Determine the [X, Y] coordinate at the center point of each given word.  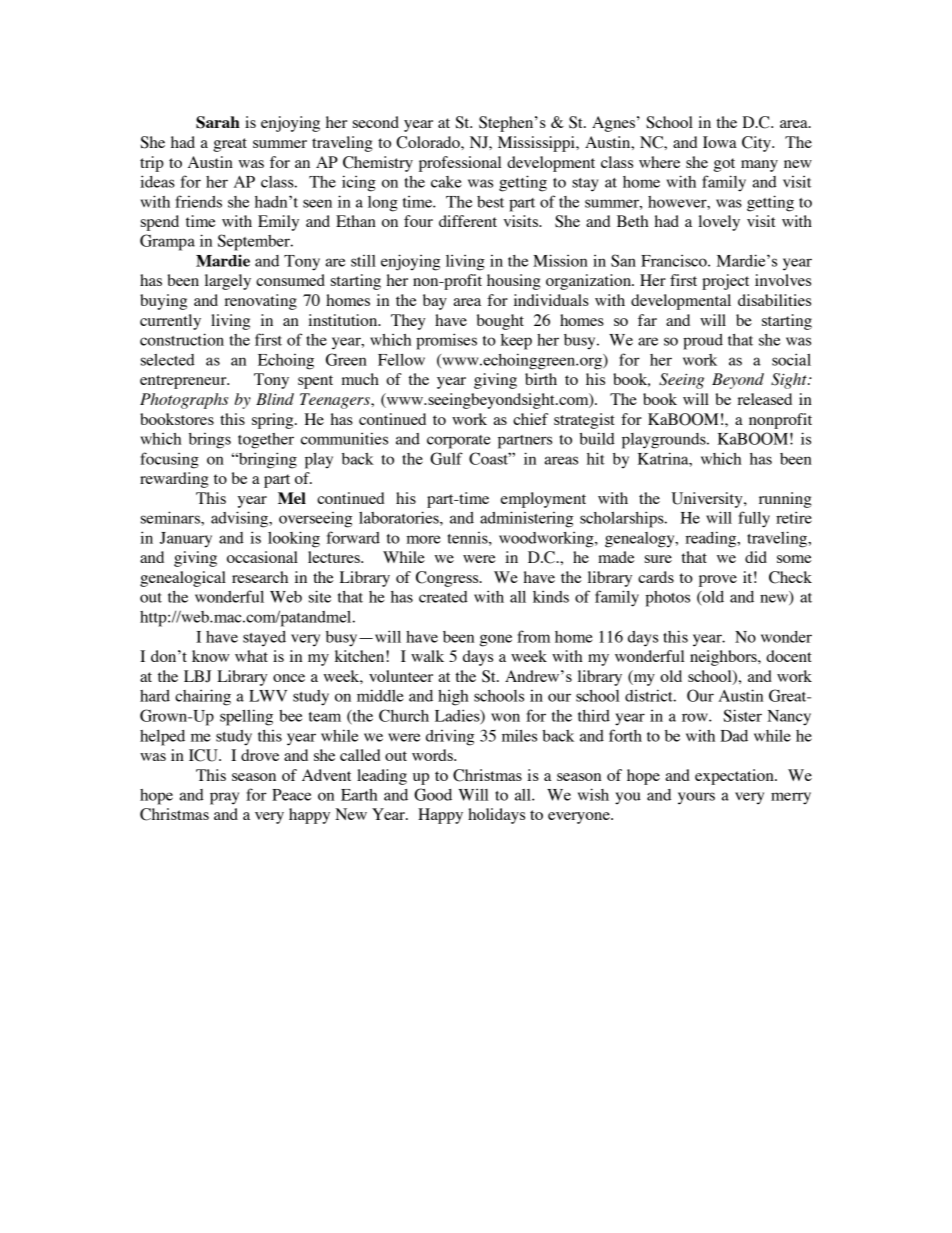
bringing [267, 460]
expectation [735, 777]
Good [433, 794]
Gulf [446, 458]
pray [224, 798]
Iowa [720, 142]
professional [460, 164]
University [708, 500]
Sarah [218, 122]
